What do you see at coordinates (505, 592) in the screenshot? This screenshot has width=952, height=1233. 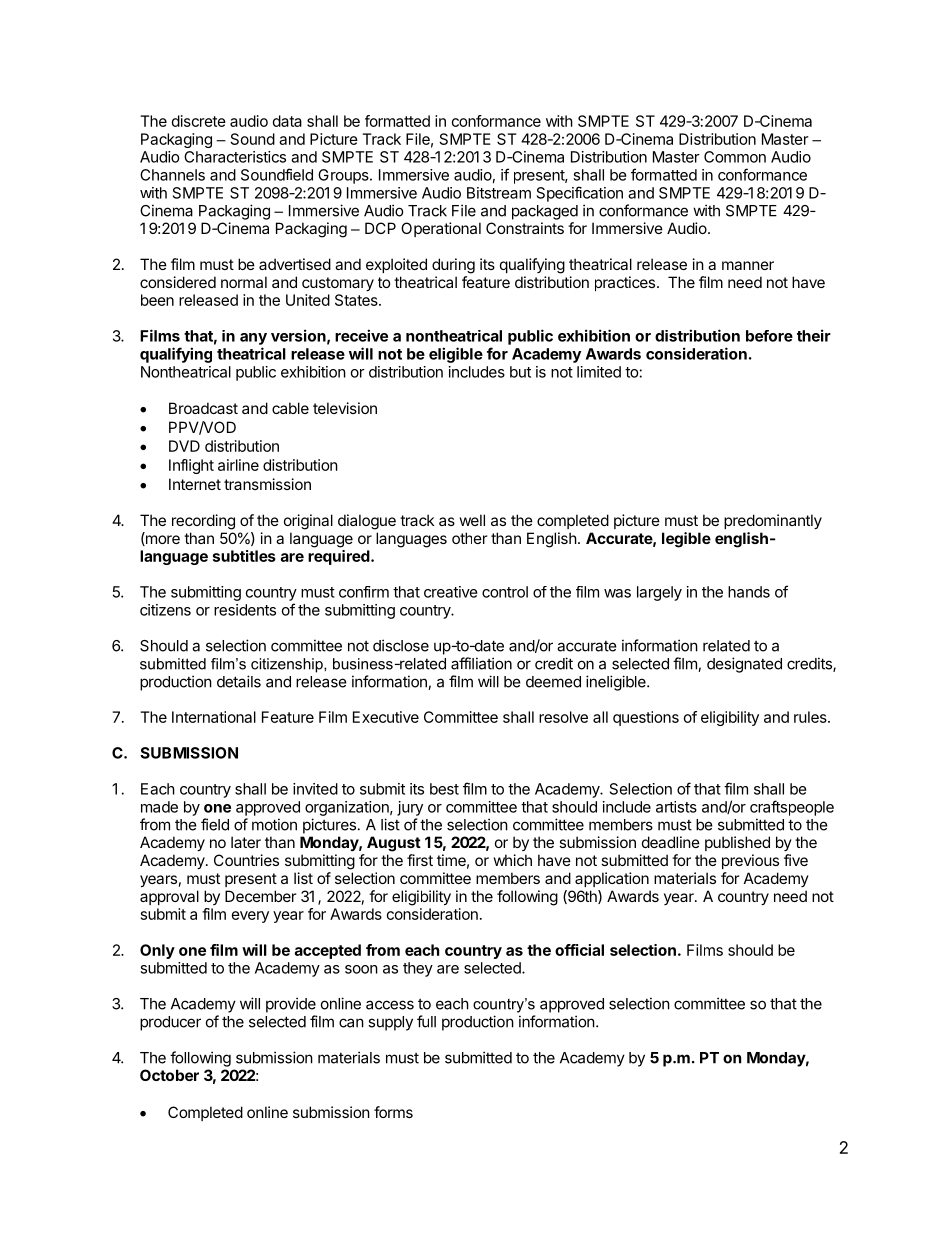 I see `control` at bounding box center [505, 592].
